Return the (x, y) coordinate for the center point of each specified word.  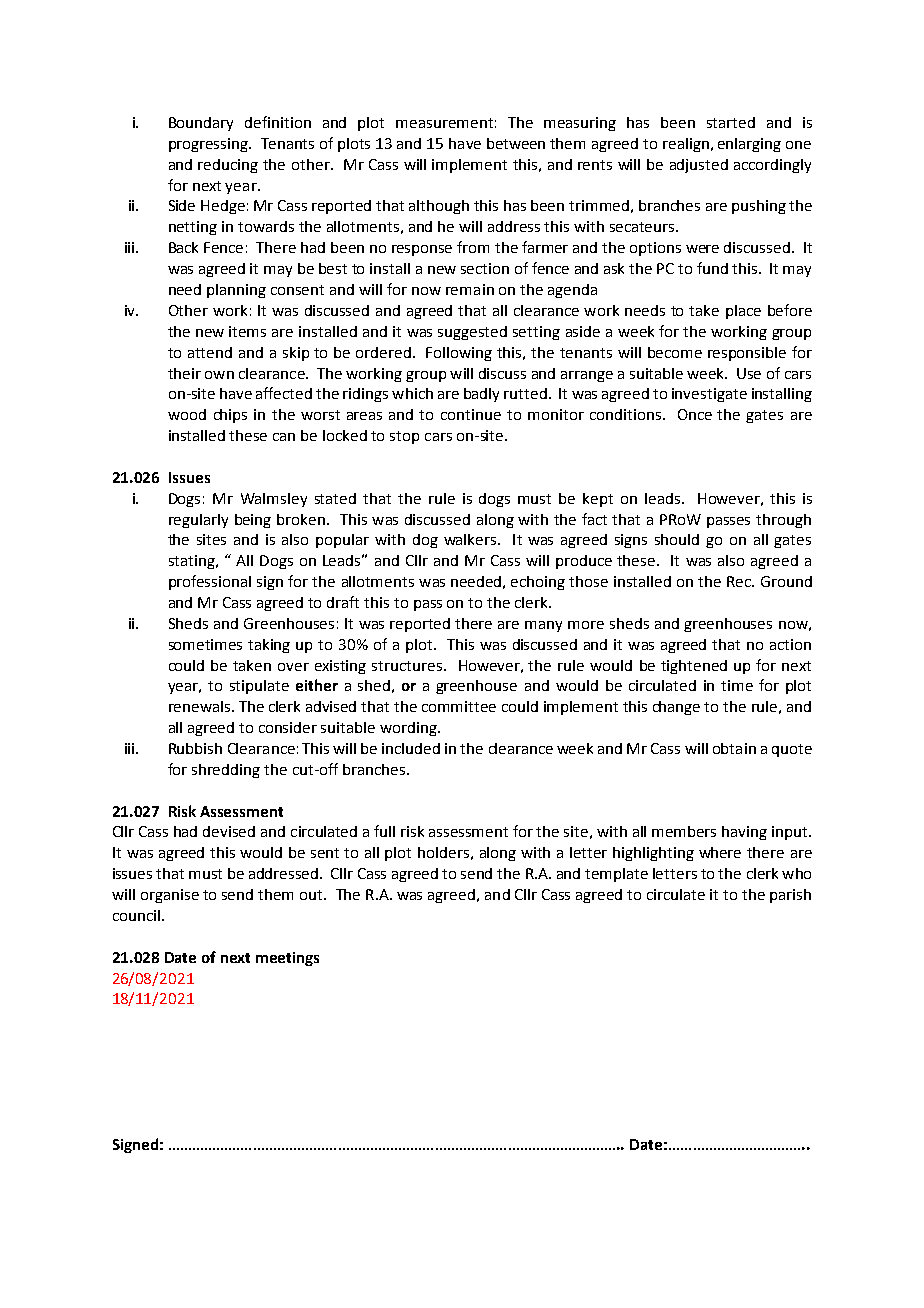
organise (170, 896)
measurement (444, 123)
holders (443, 852)
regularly (198, 521)
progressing (209, 145)
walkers (471, 539)
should (677, 539)
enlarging (749, 145)
